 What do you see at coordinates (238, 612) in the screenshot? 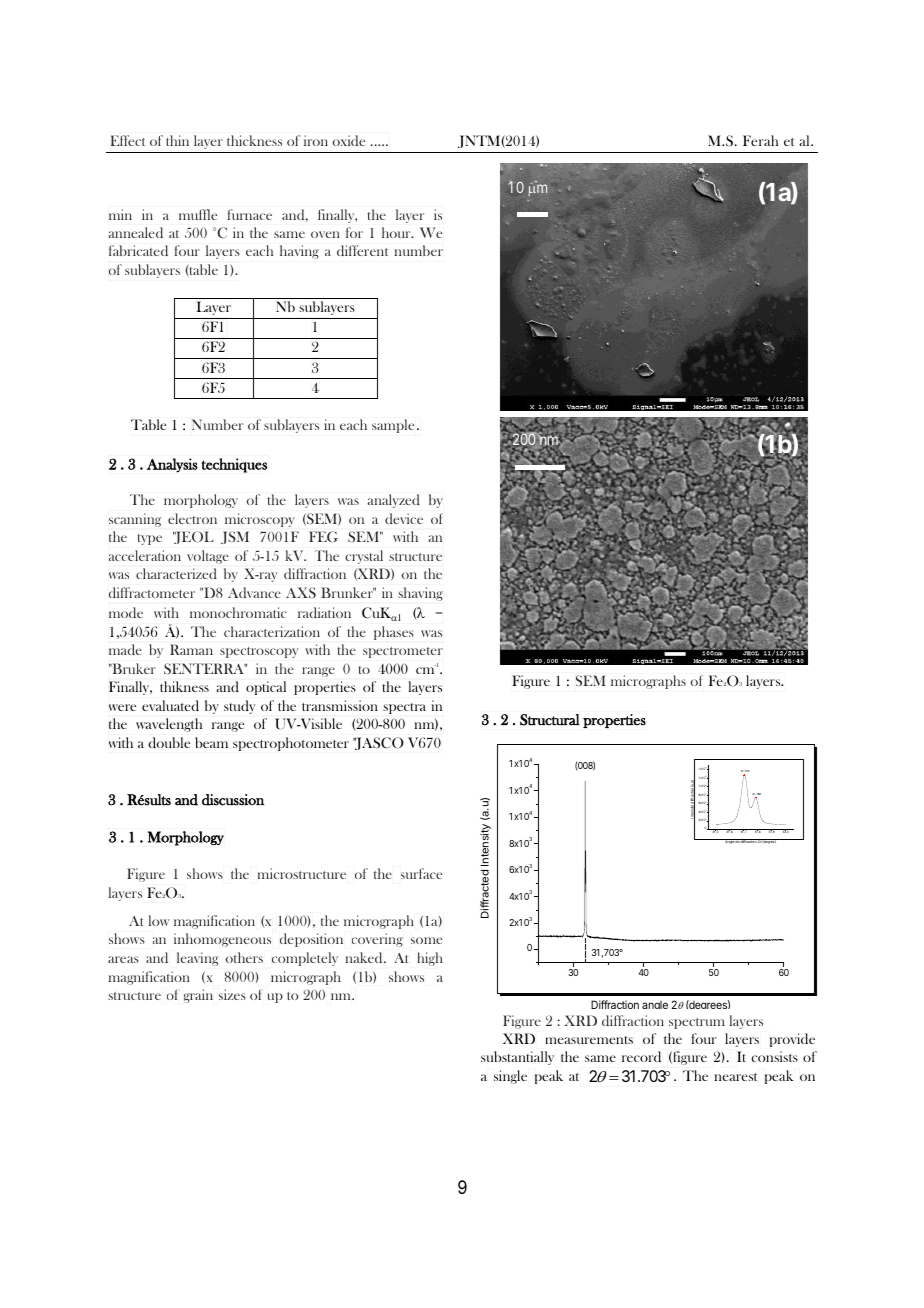
I see `monochromatic` at bounding box center [238, 612].
